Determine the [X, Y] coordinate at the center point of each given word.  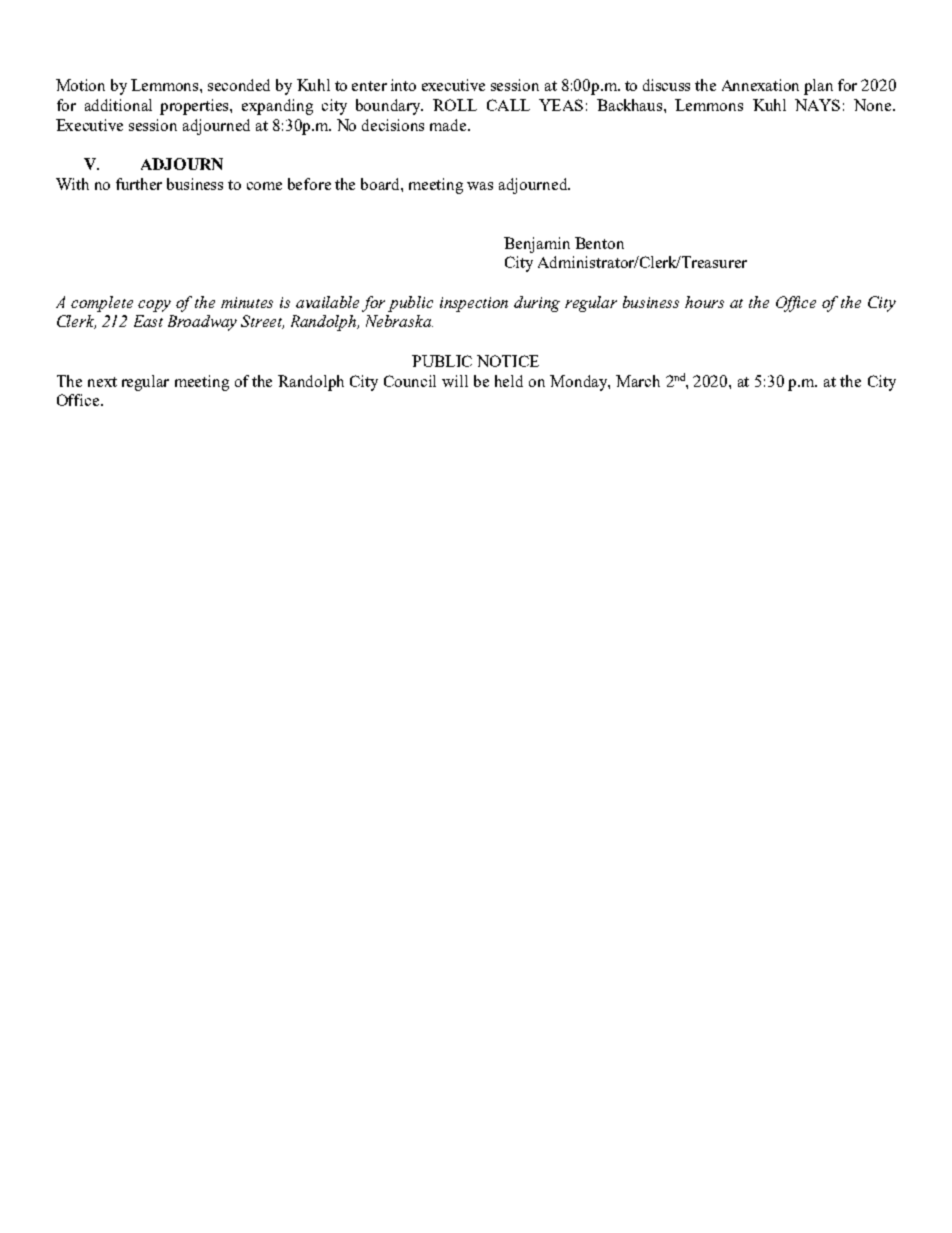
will [455, 381]
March [638, 381]
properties [195, 107]
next [102, 382]
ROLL [455, 105]
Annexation [760, 85]
